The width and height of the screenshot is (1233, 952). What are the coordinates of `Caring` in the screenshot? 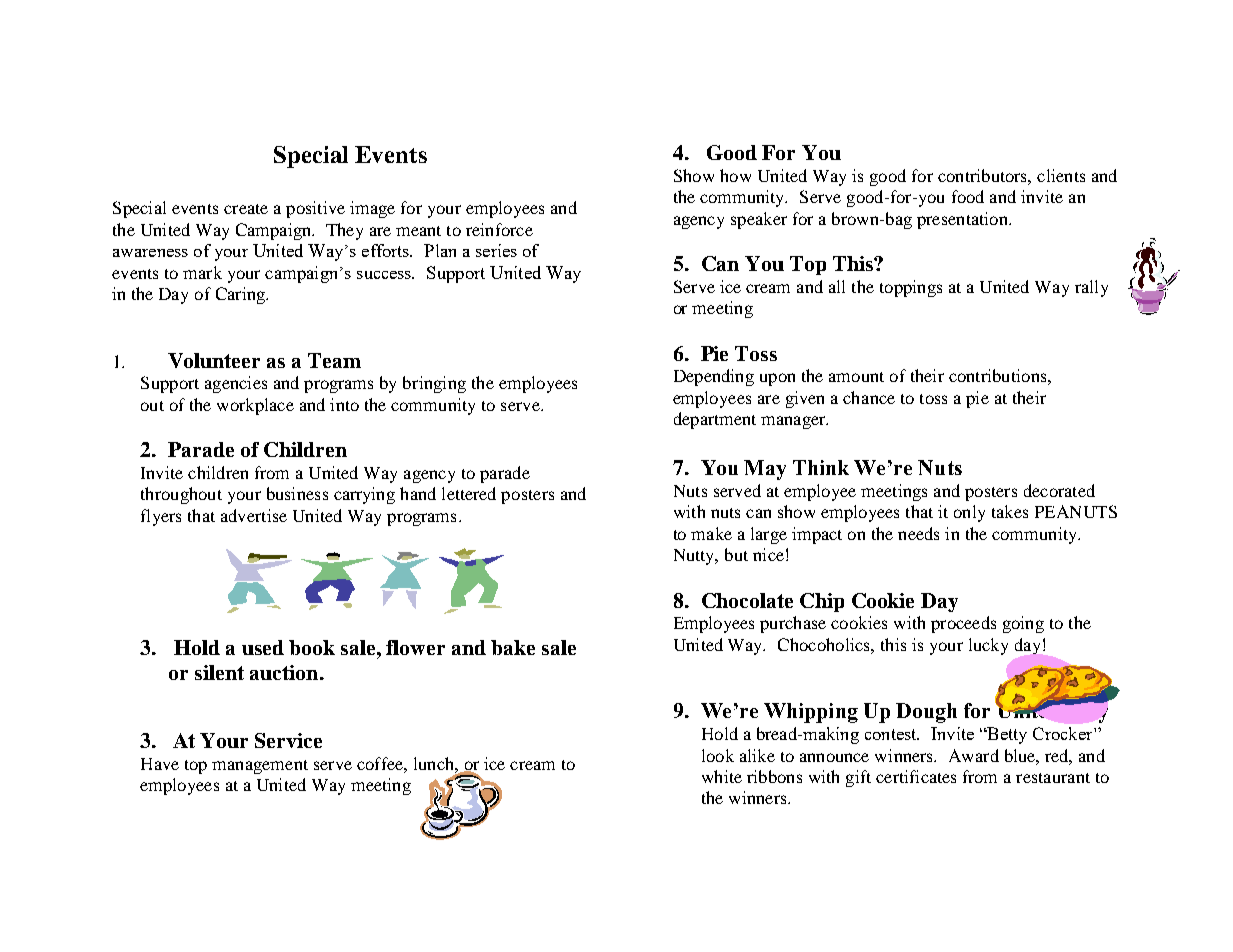 It's located at (242, 295).
